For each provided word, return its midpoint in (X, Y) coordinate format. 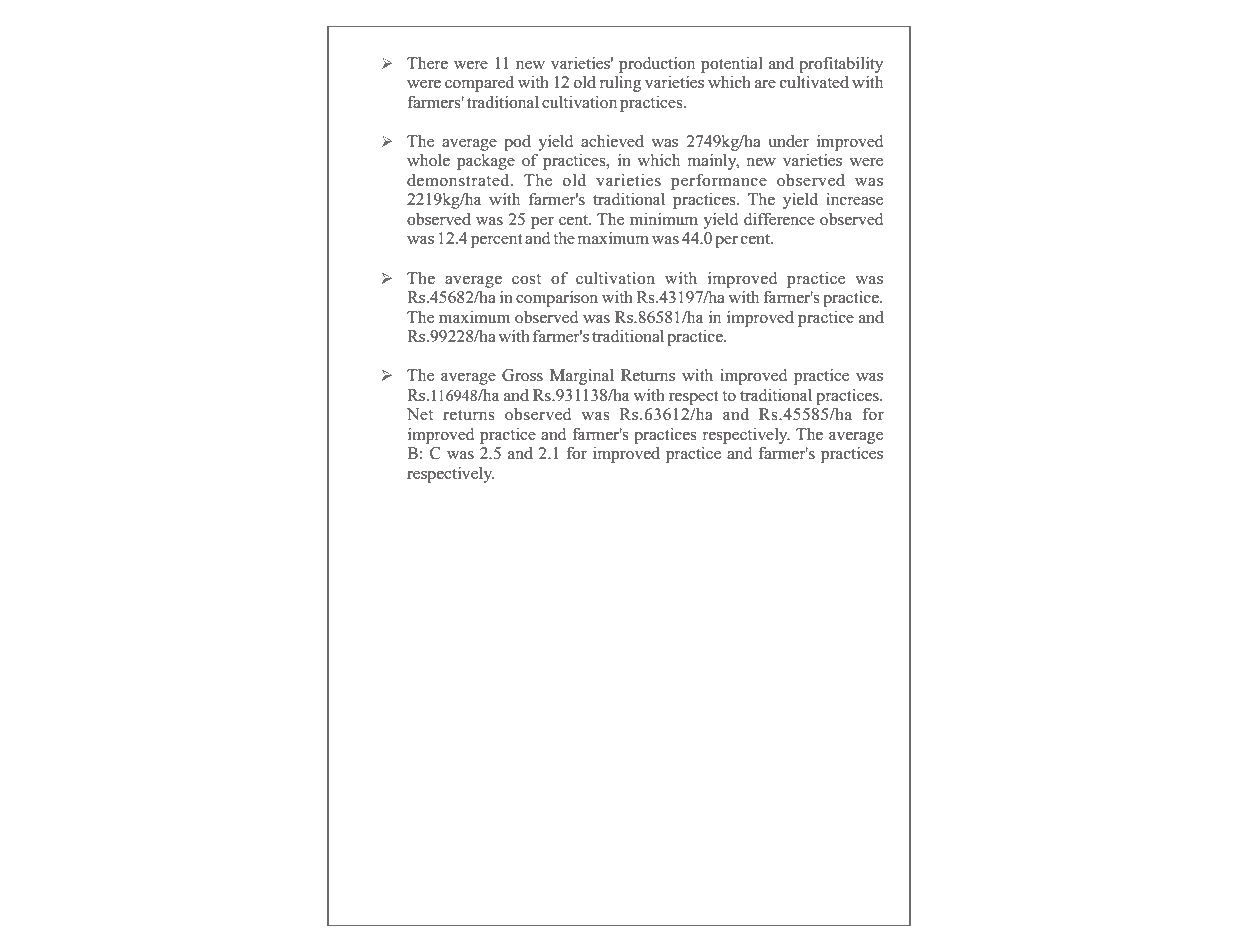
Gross (522, 375)
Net (420, 414)
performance (719, 182)
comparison (557, 299)
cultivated (814, 82)
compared (479, 84)
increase (854, 199)
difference (779, 219)
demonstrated (459, 180)
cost (526, 279)
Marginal (582, 377)
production (657, 65)
